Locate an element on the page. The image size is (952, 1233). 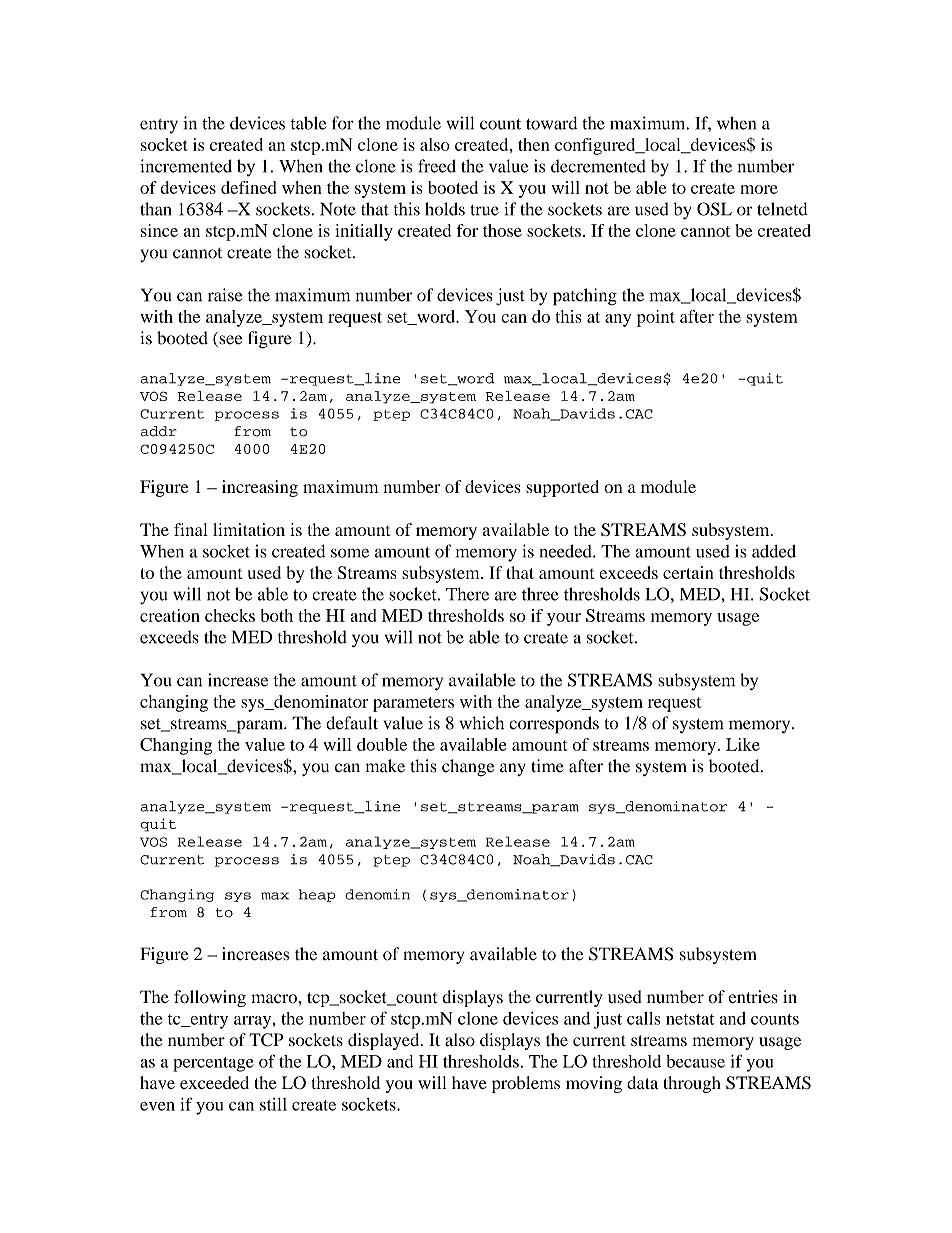
OSL is located at coordinates (714, 209).
